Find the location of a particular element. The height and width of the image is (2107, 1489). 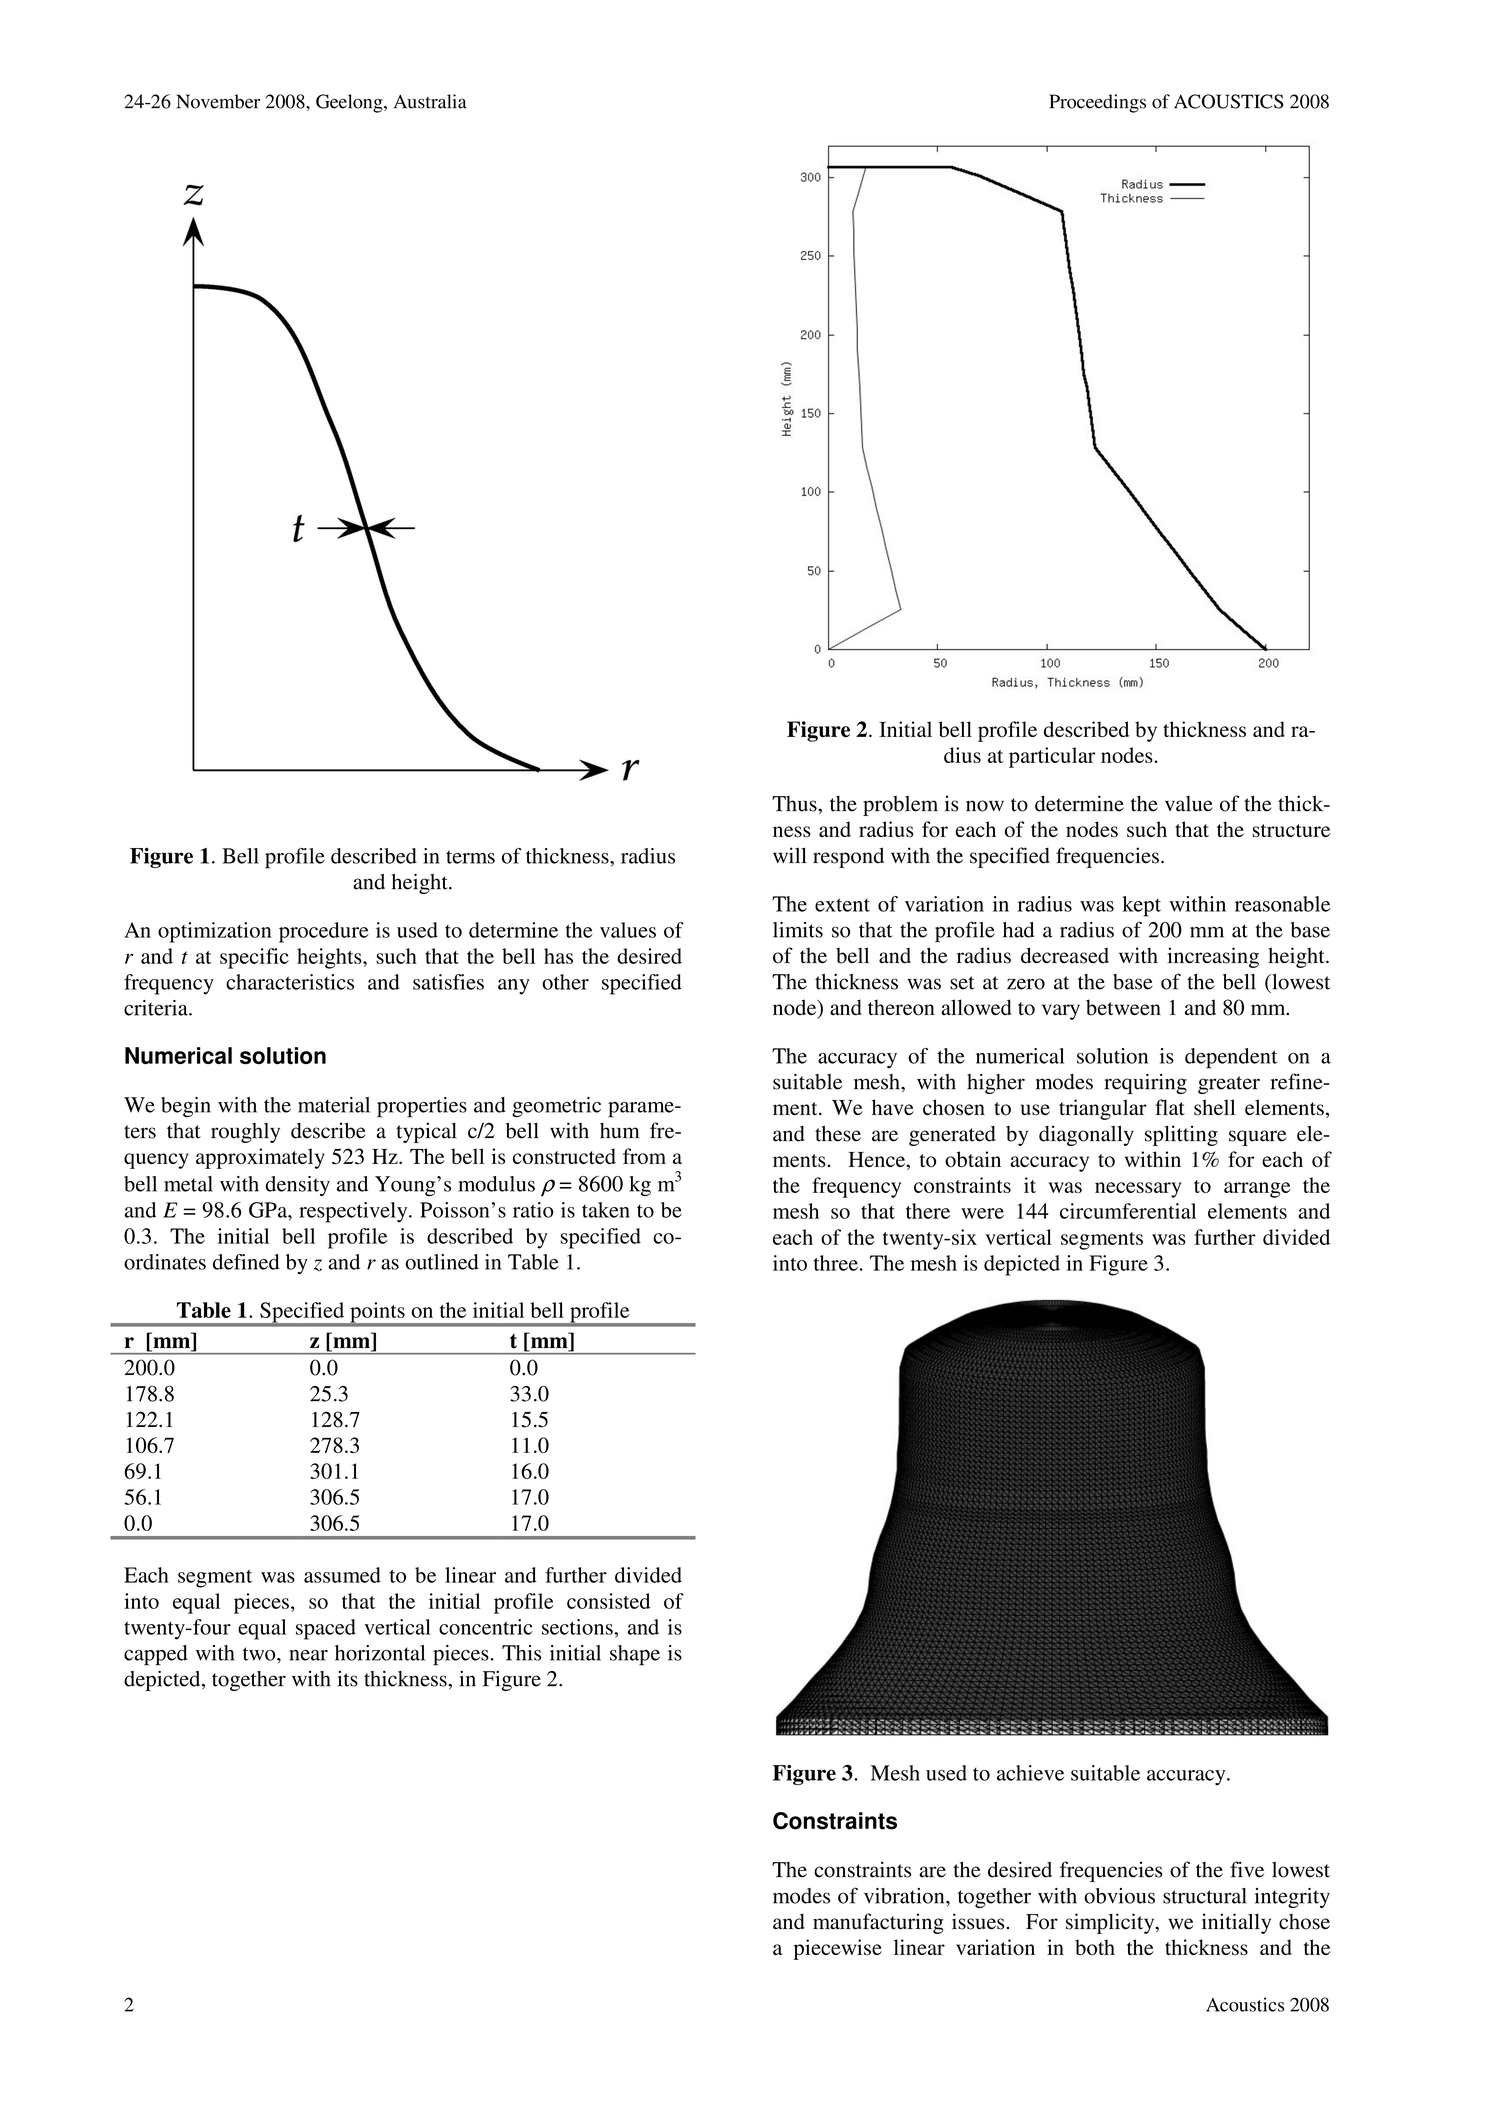

between is located at coordinates (1123, 1007).
